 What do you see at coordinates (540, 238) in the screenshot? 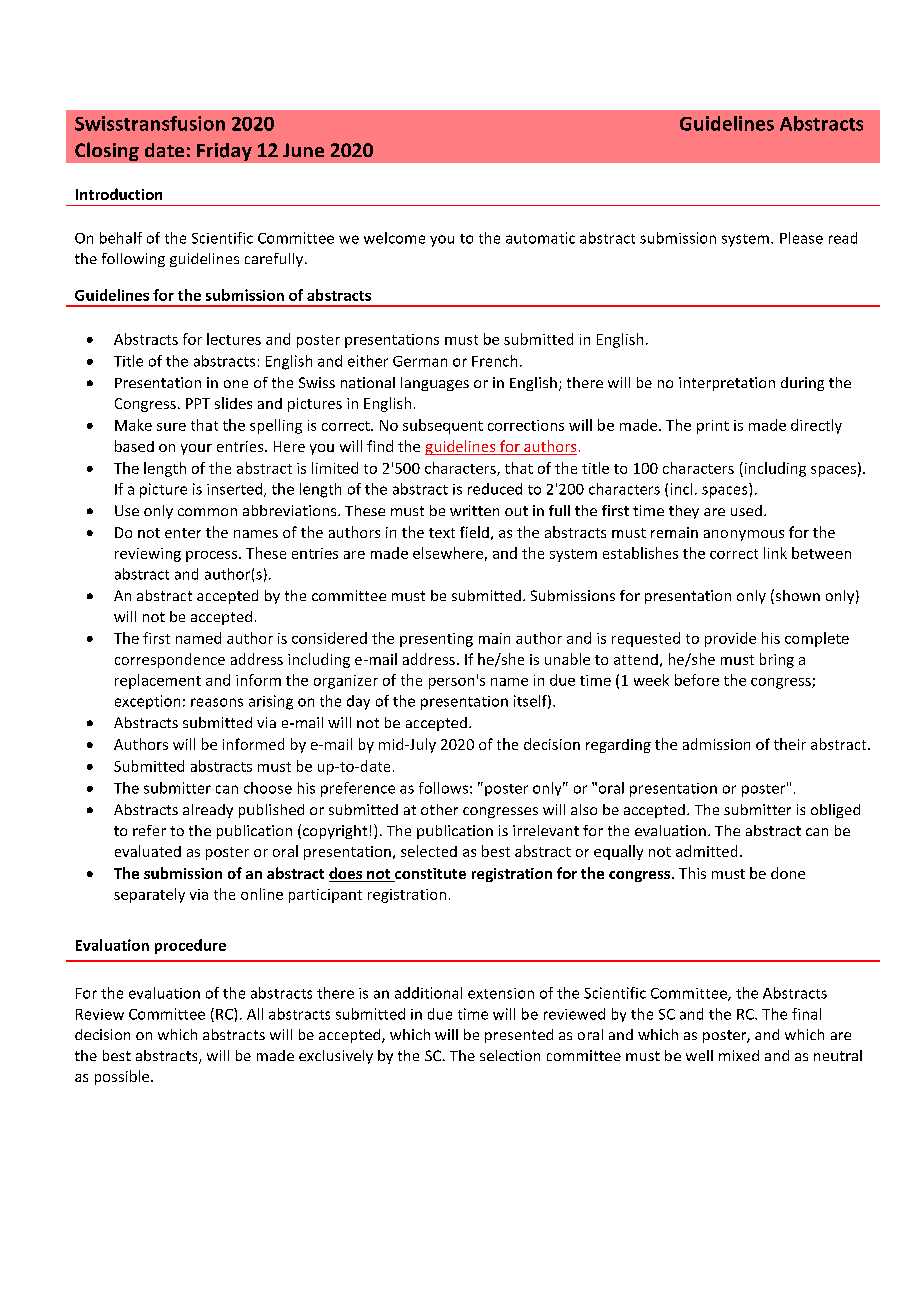
I see `automatic` at bounding box center [540, 238].
